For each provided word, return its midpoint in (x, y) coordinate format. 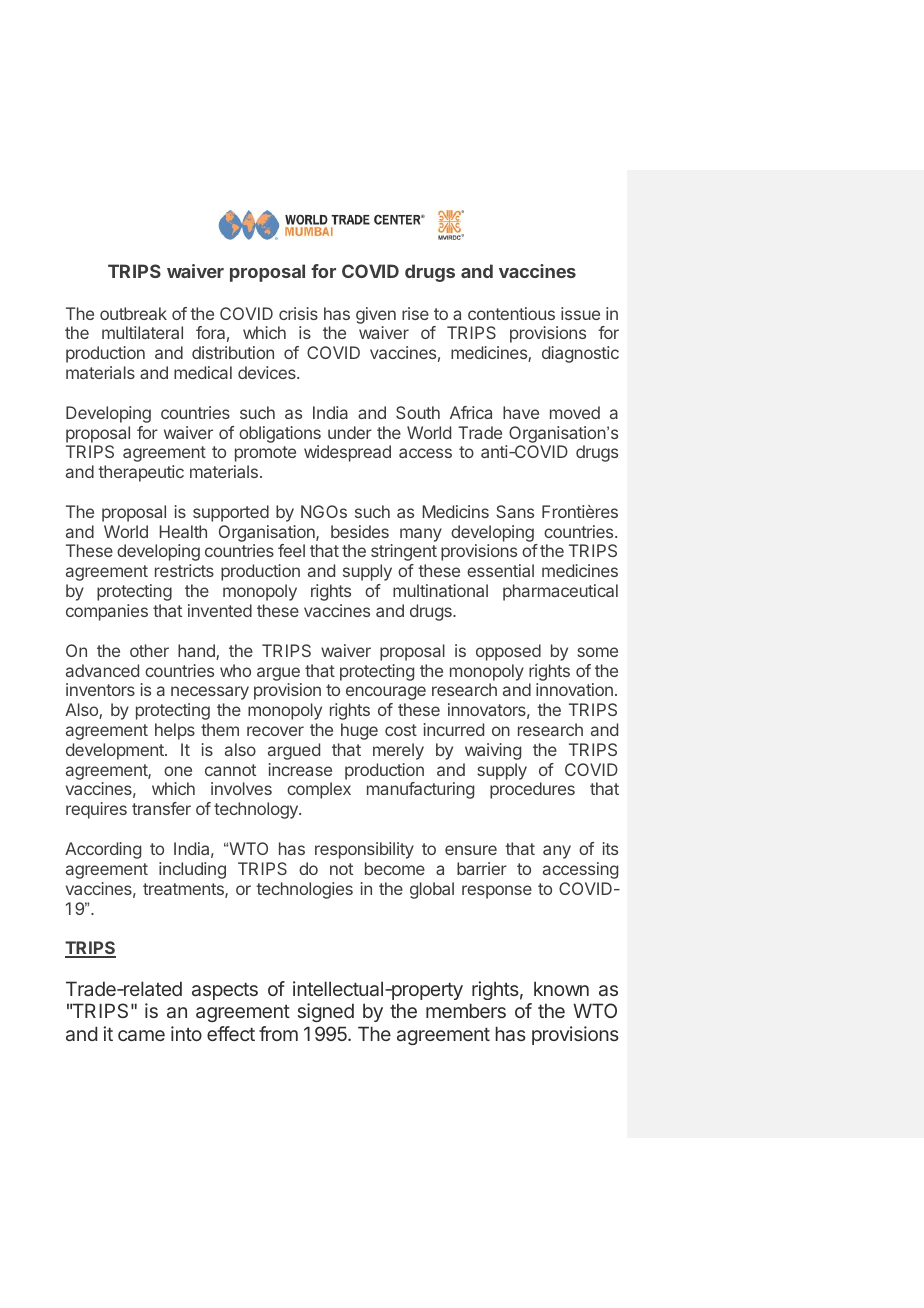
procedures (532, 790)
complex (319, 790)
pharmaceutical (560, 592)
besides (360, 531)
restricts (184, 570)
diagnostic (580, 354)
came (141, 1035)
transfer (161, 808)
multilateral (142, 332)
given (376, 315)
